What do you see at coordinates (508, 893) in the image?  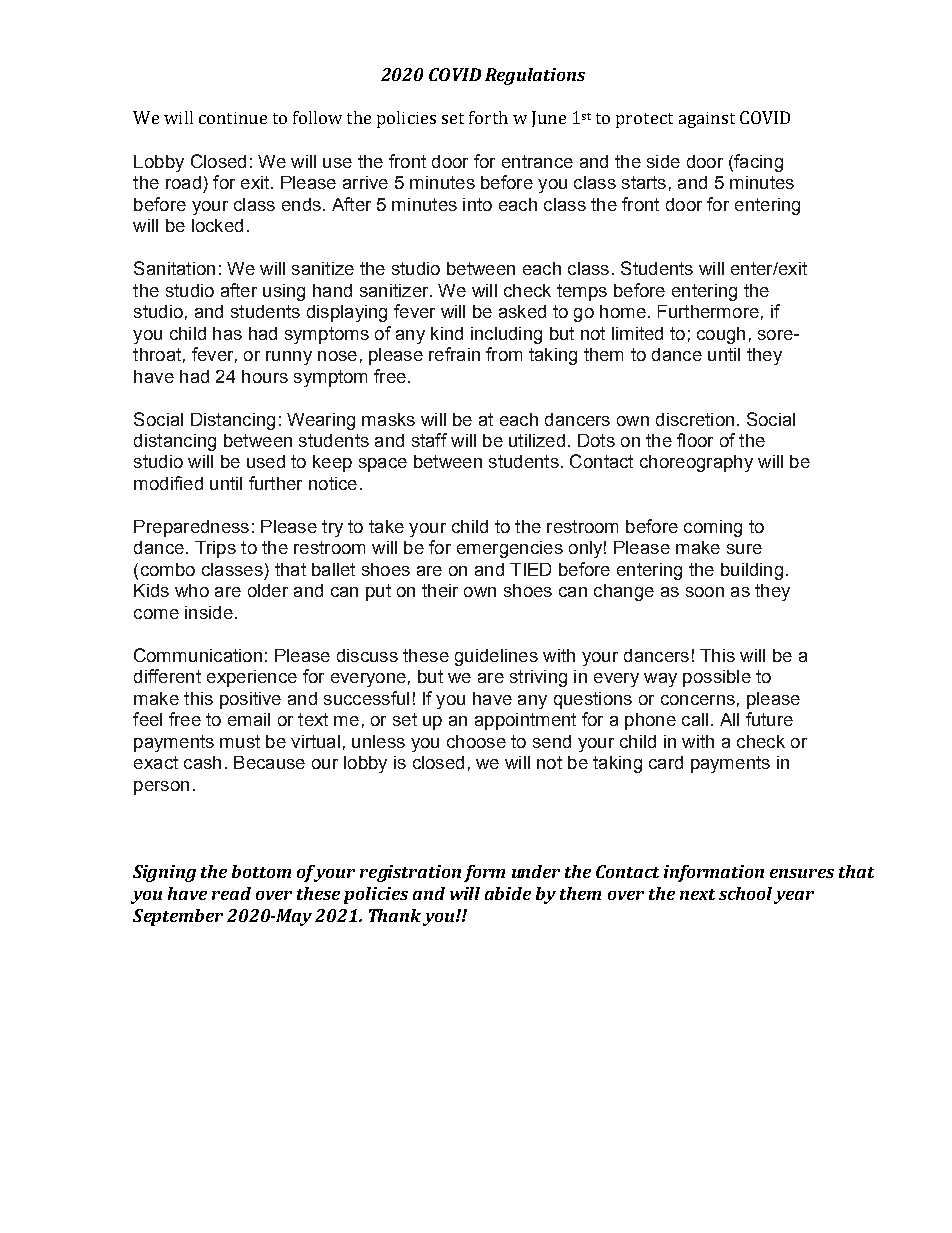 I see `abide` at bounding box center [508, 893].
